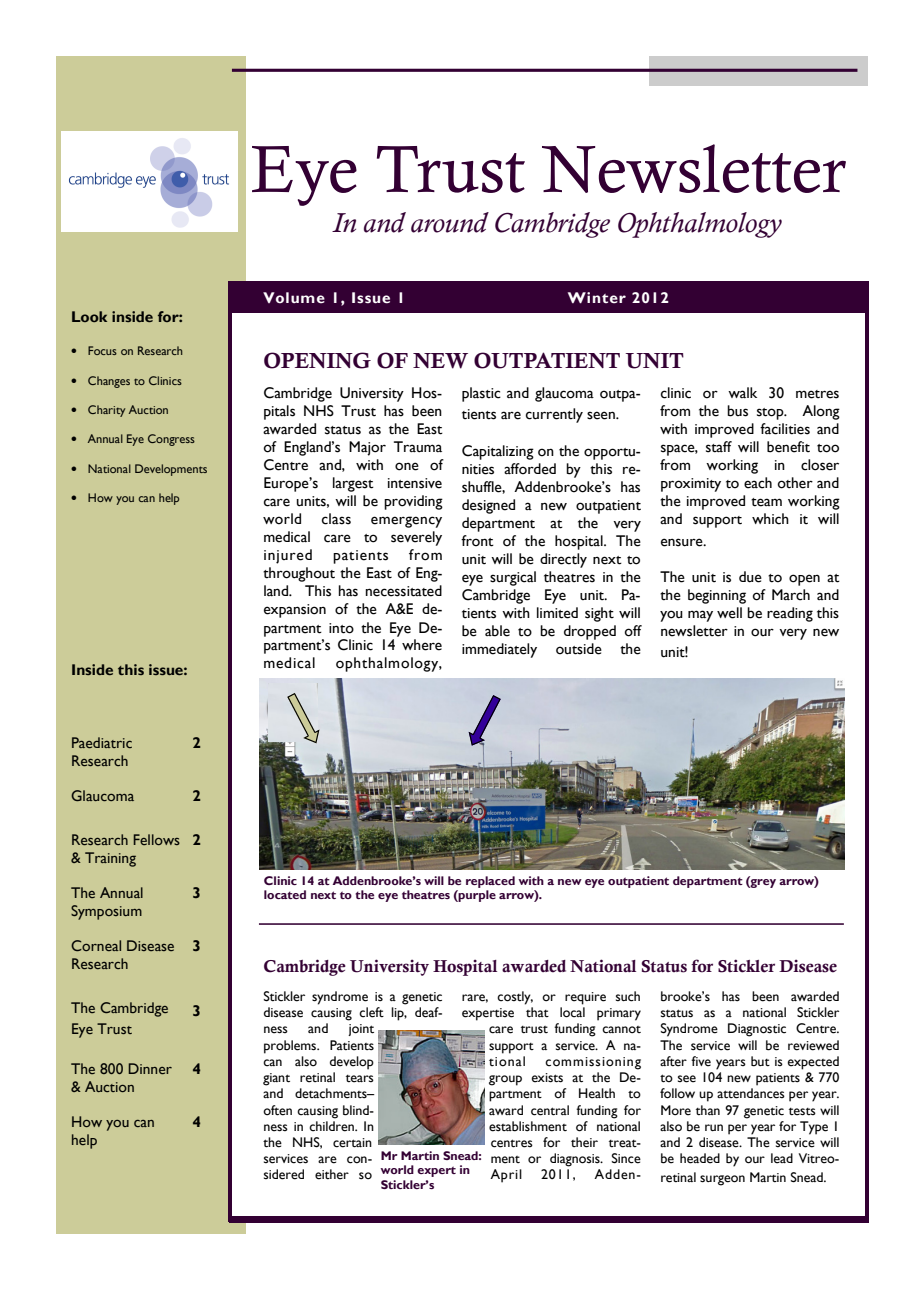 This screenshot has height=1308, width=924. I want to click on Look, so click(89, 316).
